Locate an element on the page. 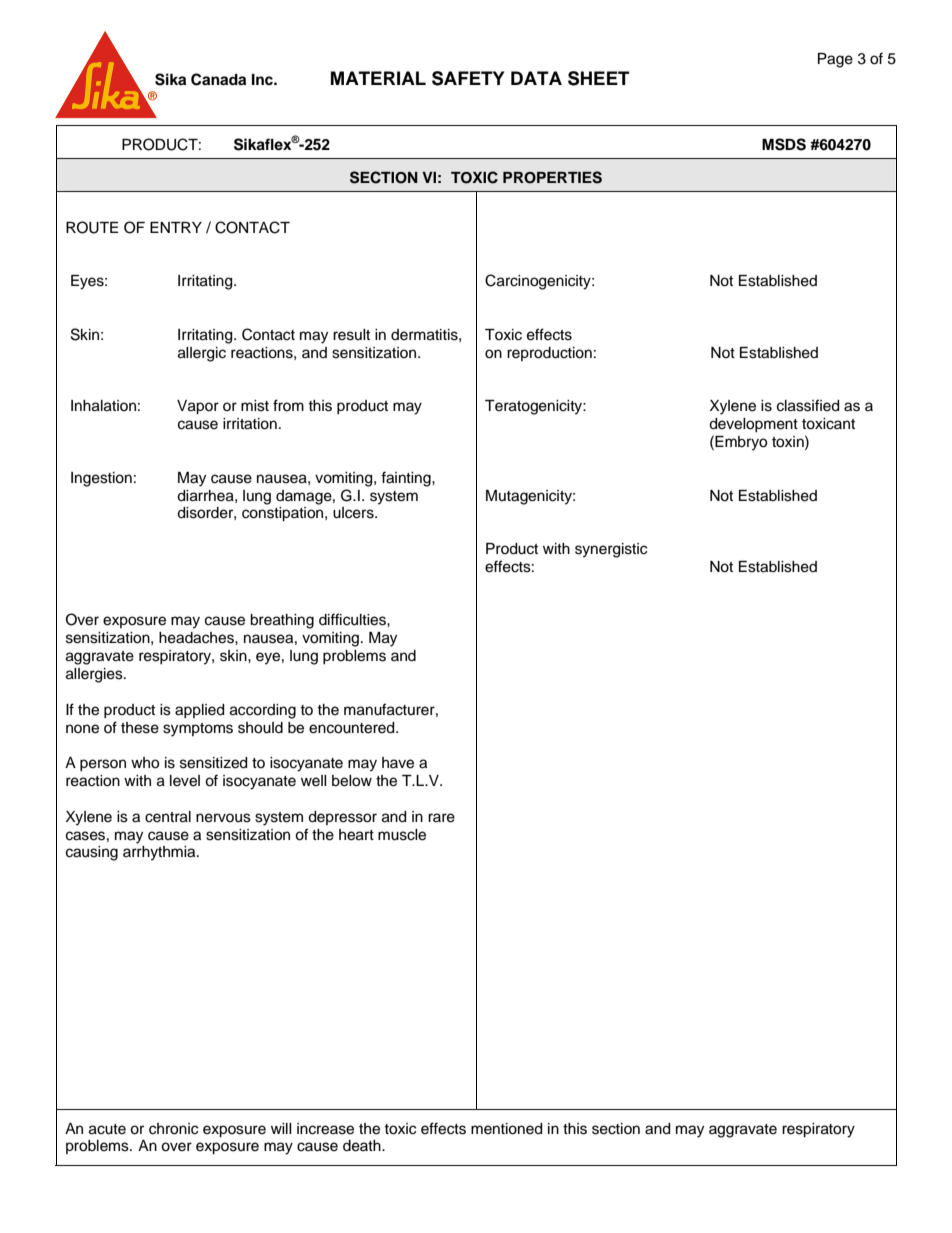 The width and height of the image is (952, 1233). MSDS is located at coordinates (784, 144).
